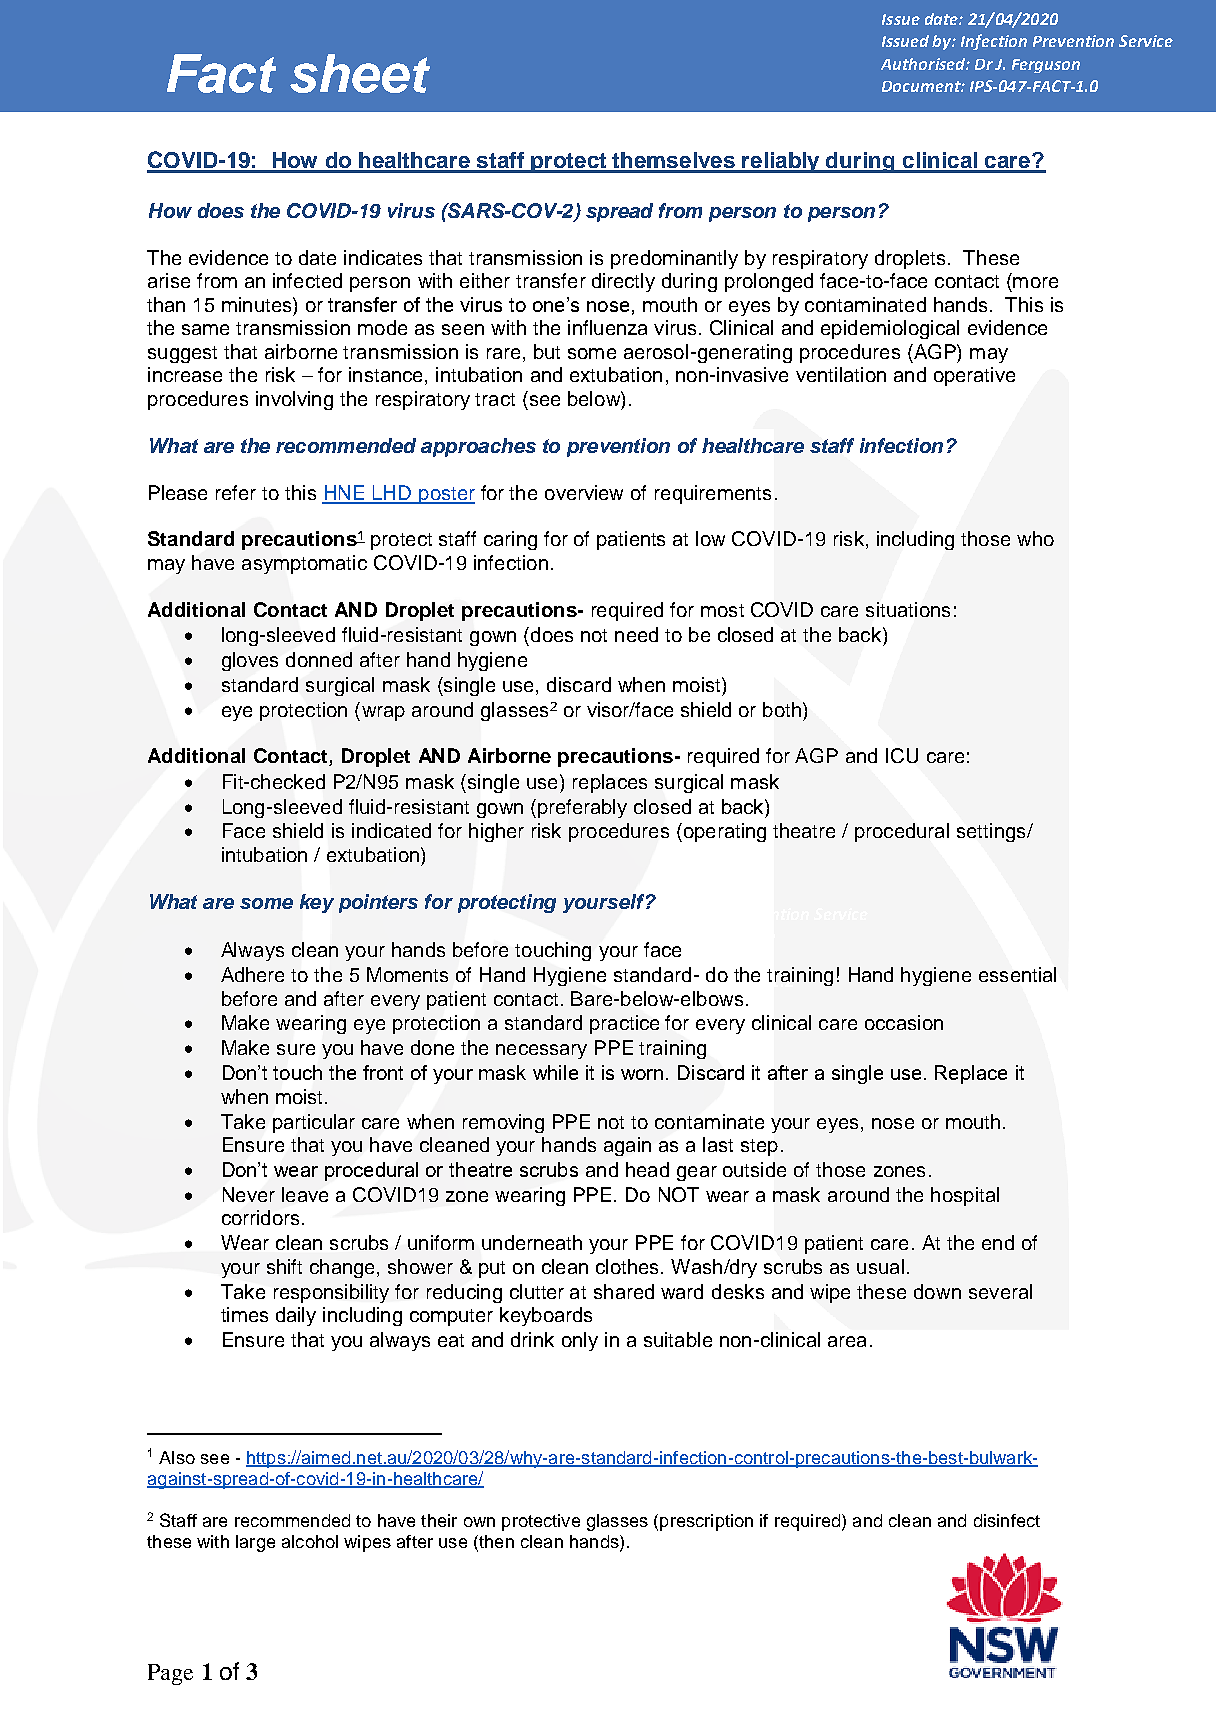 The width and height of the page is (1216, 1720). What do you see at coordinates (674, 259) in the page?
I see `predominantly` at bounding box center [674, 259].
